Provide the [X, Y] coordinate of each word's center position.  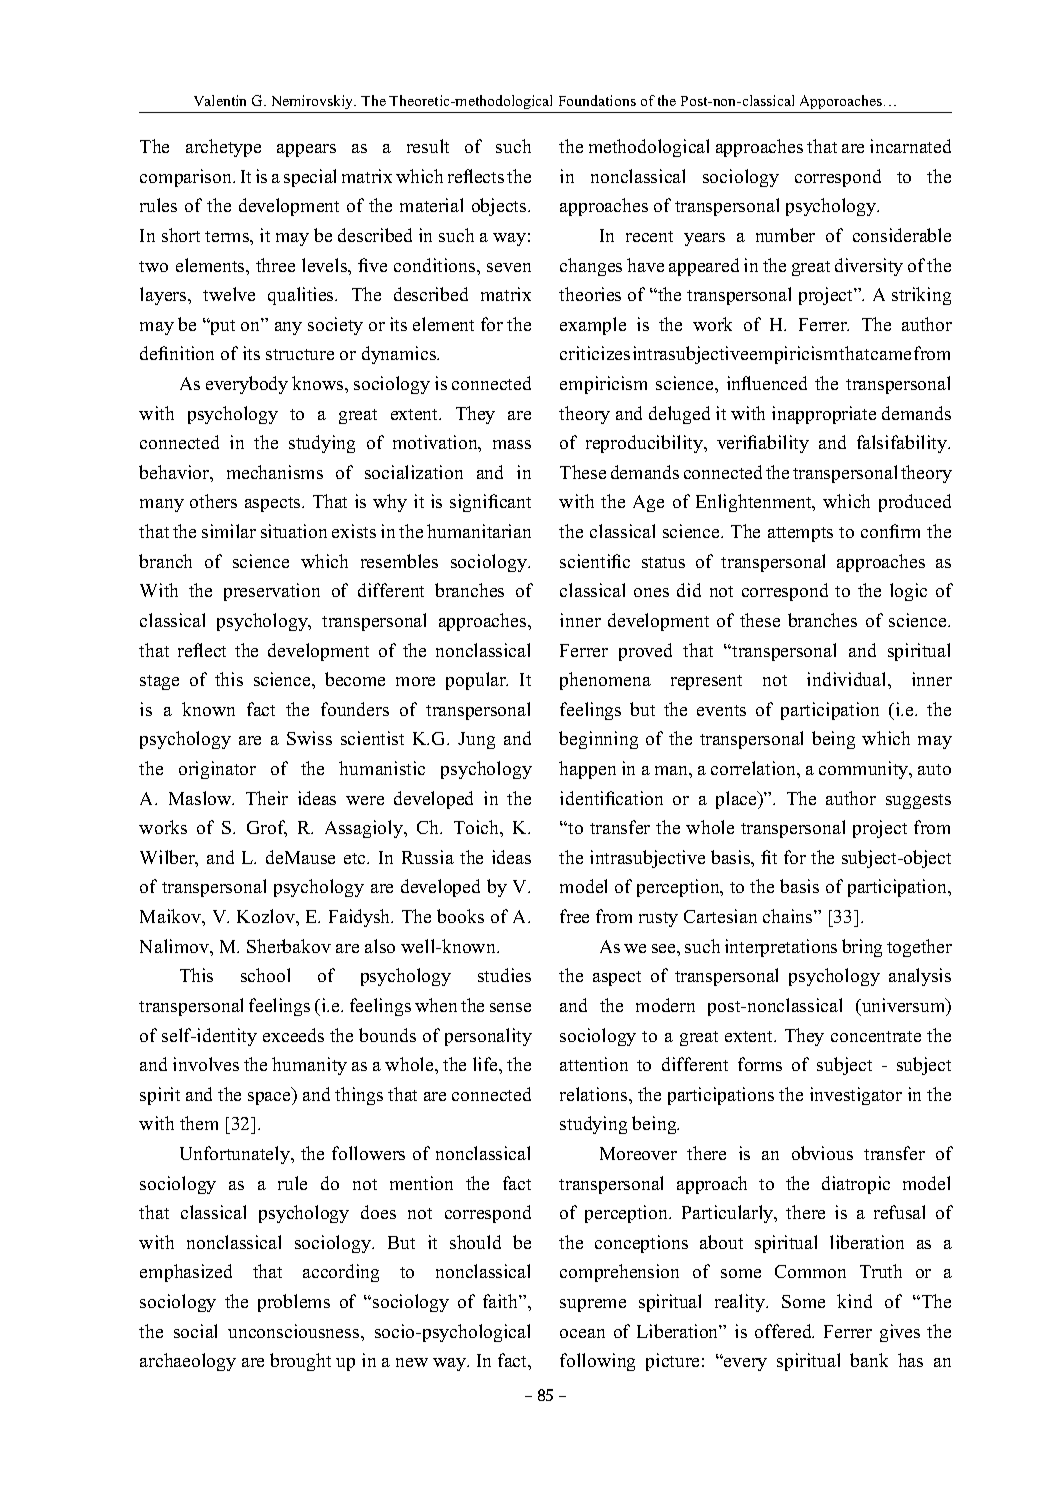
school [265, 975]
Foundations [597, 100]
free [574, 916]
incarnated [910, 146]
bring [862, 948]
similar [229, 531]
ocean [582, 1333]
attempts [800, 534]
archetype [223, 148]
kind [854, 1301]
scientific [595, 561]
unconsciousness [295, 1331]
